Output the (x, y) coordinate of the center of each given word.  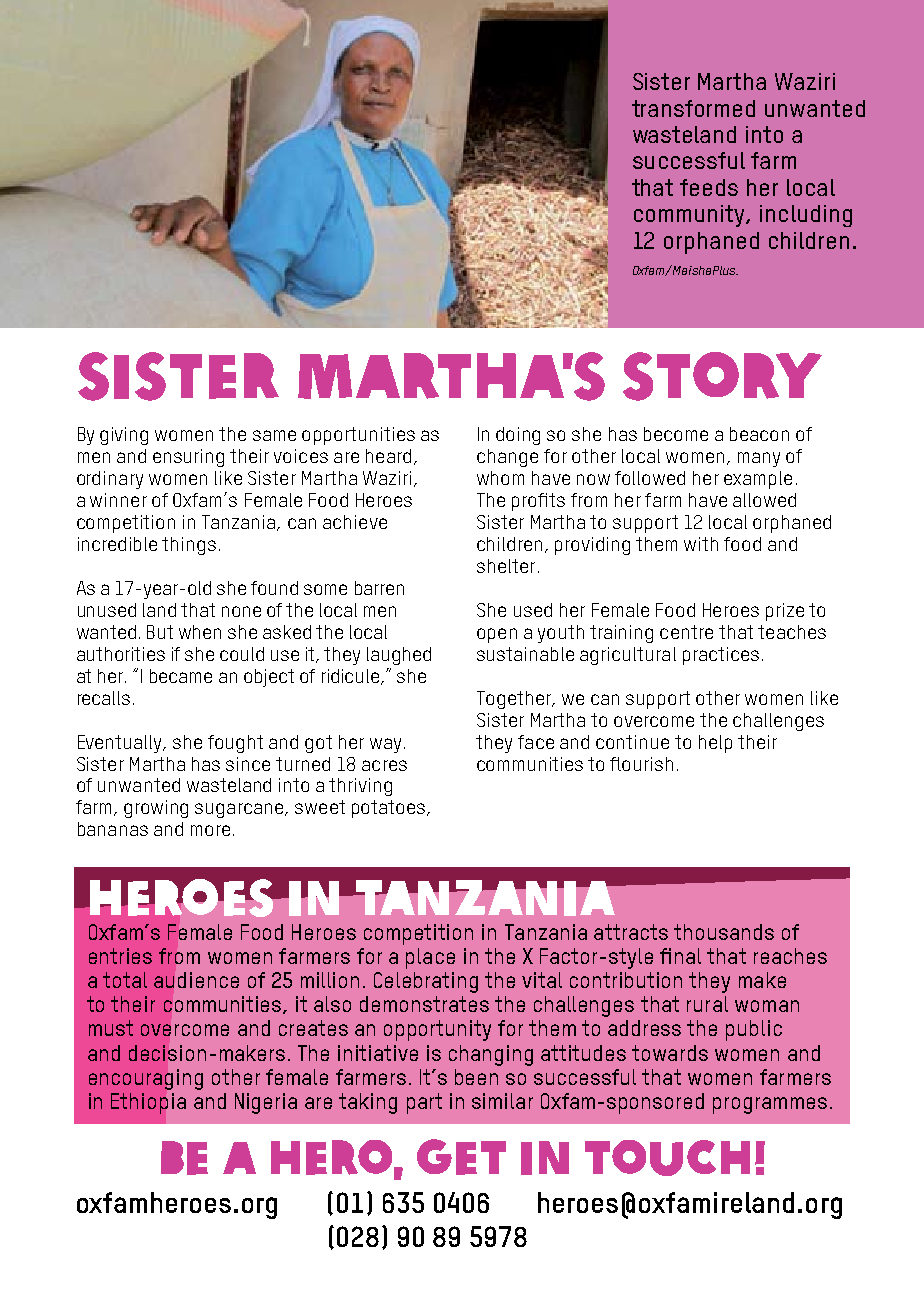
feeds (709, 187)
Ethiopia (148, 1103)
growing (156, 809)
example (758, 480)
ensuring (188, 458)
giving (124, 436)
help (715, 744)
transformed (693, 108)
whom (500, 478)
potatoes (390, 809)
